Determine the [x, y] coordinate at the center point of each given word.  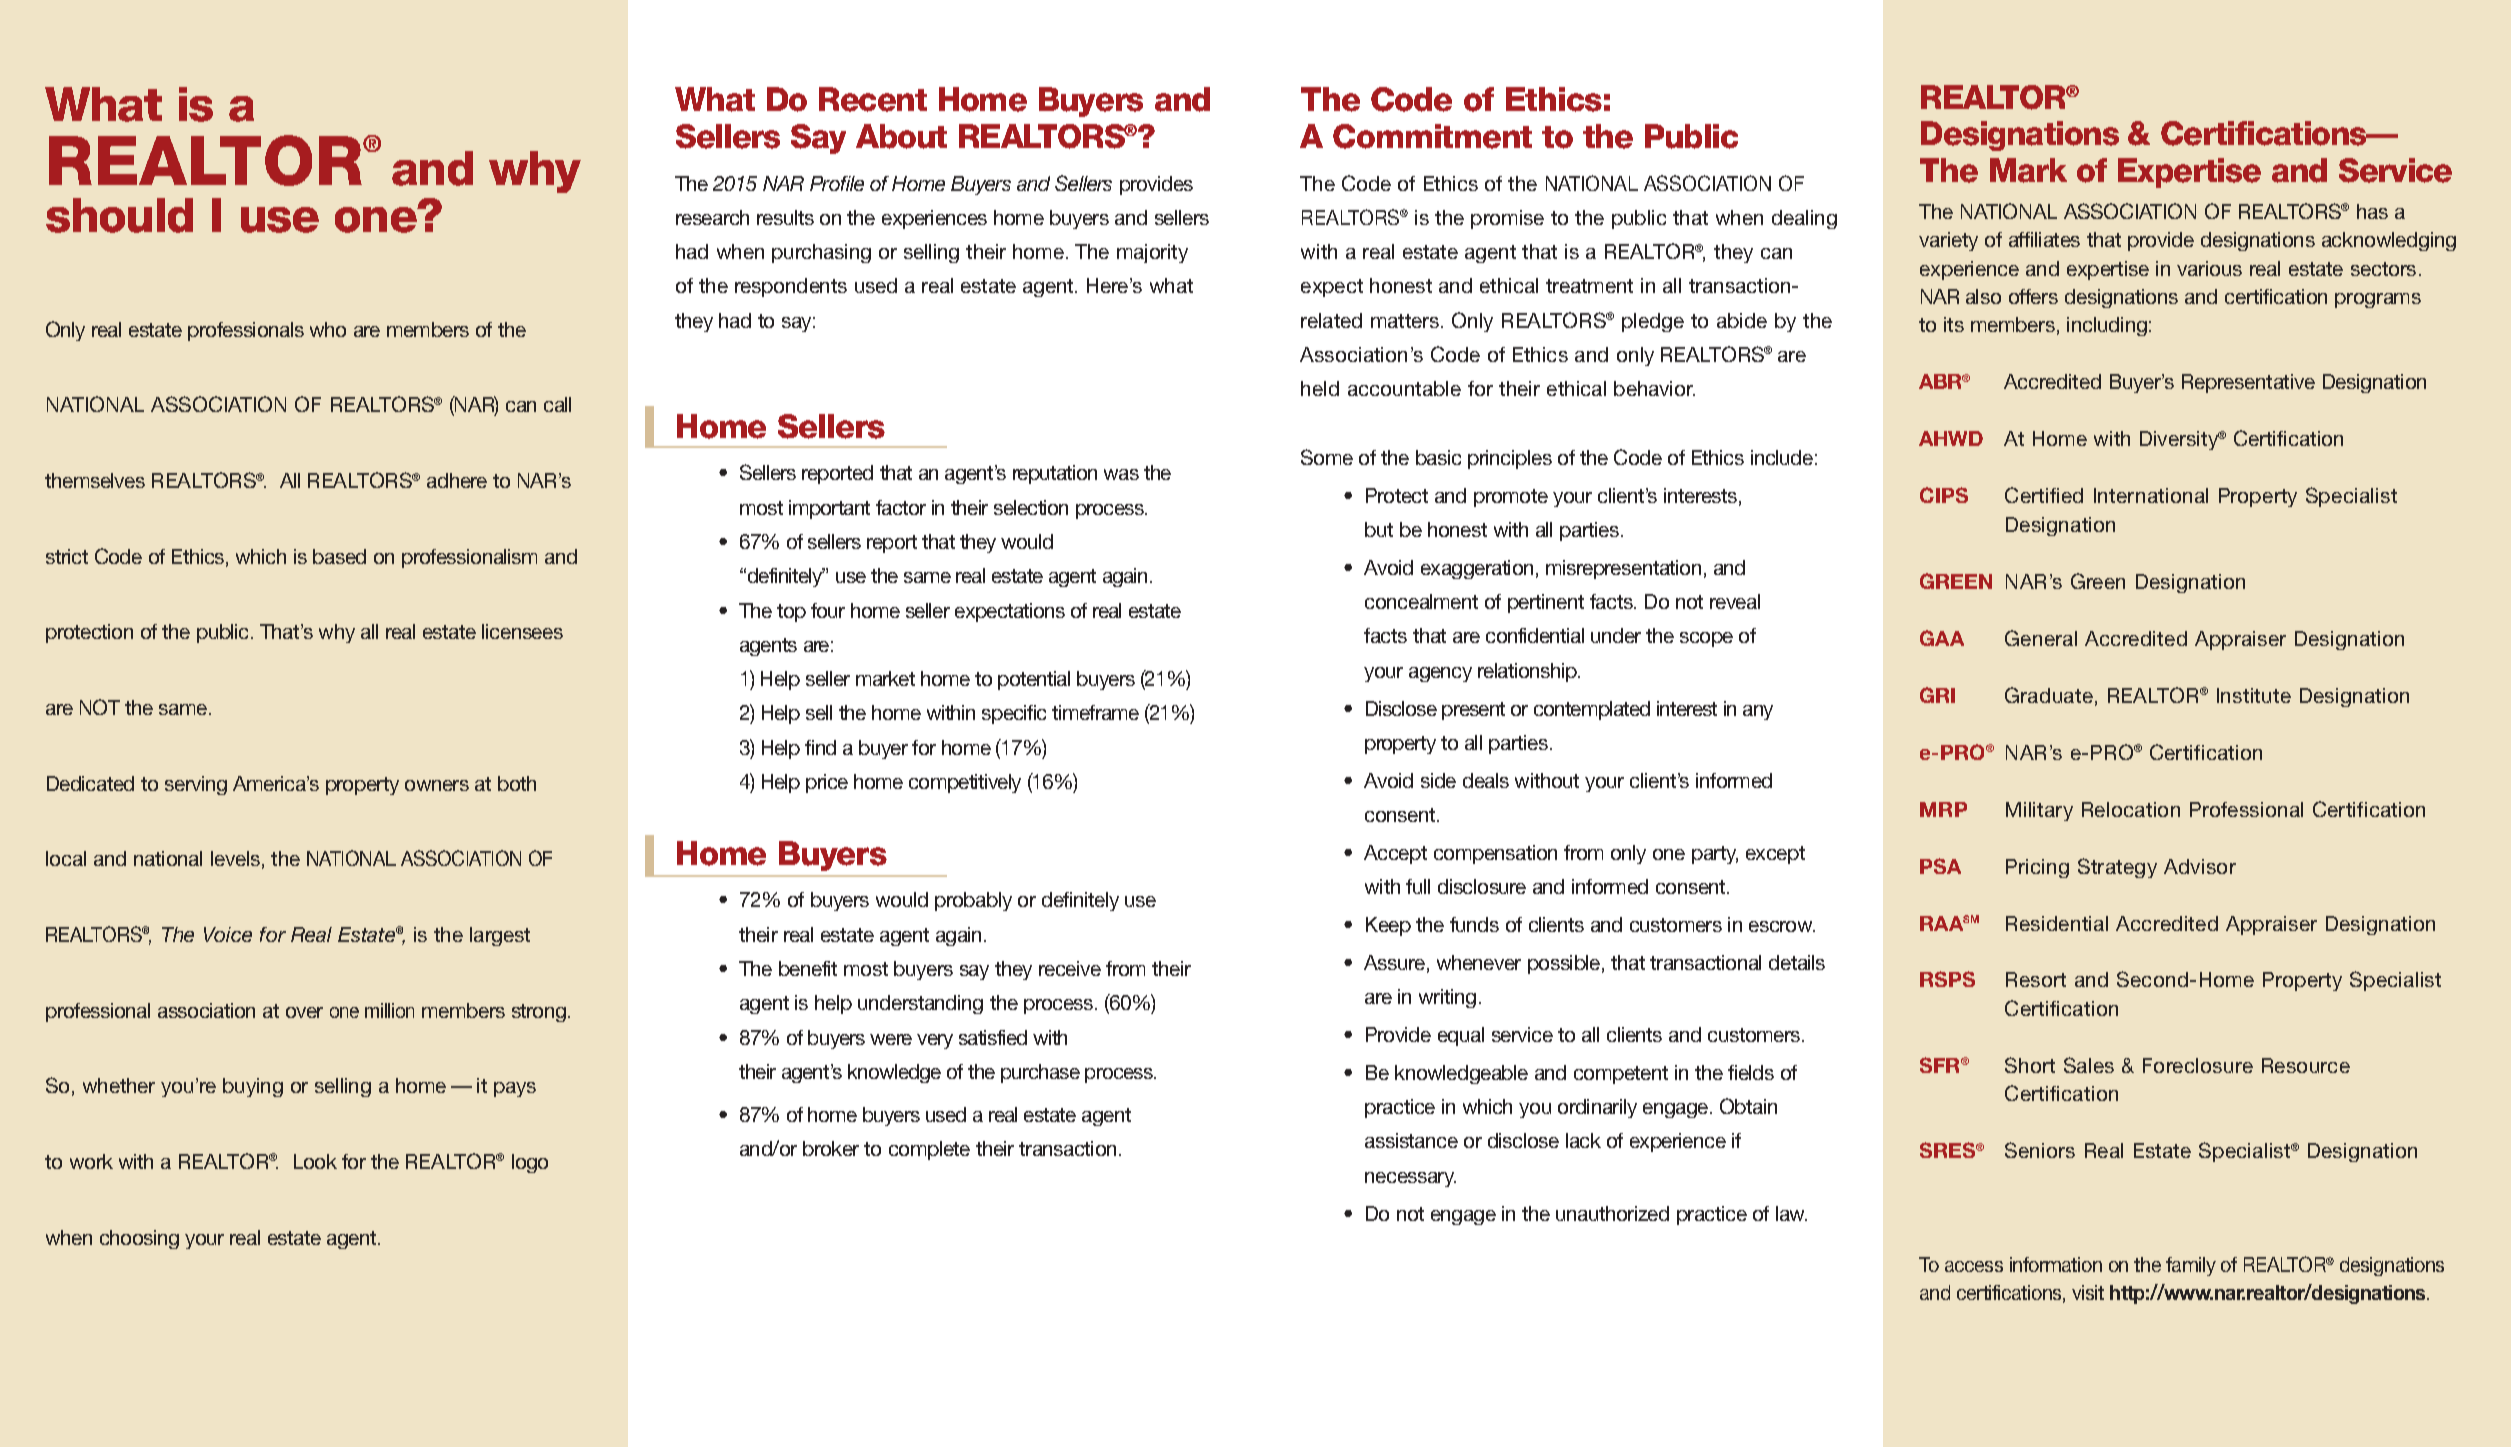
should [119, 215]
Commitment [1432, 136]
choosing [139, 1239]
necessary [1410, 1179]
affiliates [2044, 239]
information [2056, 1264]
